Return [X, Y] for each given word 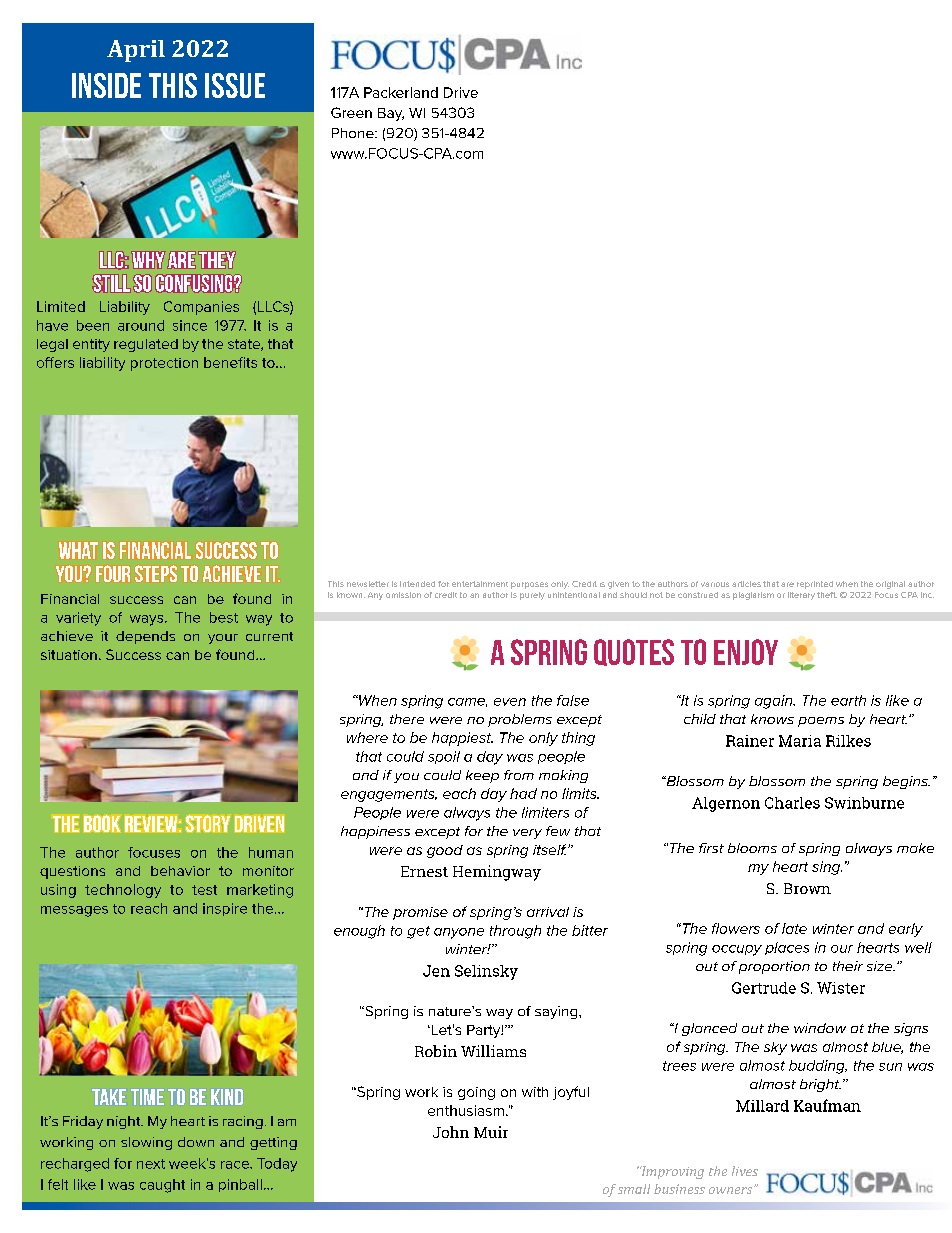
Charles [792, 803]
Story [208, 823]
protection [164, 364]
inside [106, 85]
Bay [391, 114]
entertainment [480, 584]
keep [482, 776]
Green [351, 112]
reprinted [815, 585]
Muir [491, 1132]
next [151, 1164]
